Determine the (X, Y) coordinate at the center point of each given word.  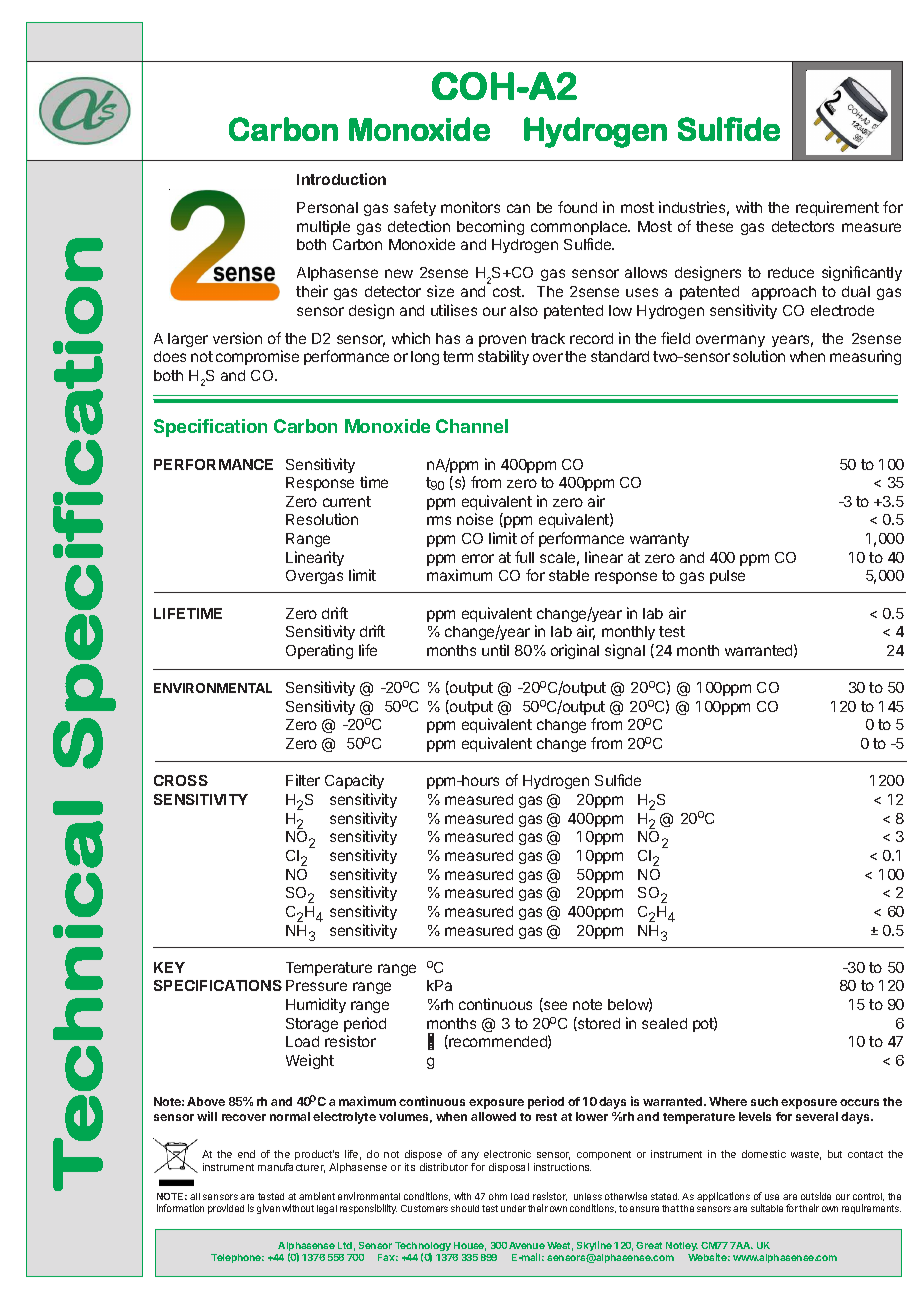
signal (625, 651)
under (513, 1208)
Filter (303, 780)
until (495, 650)
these (714, 226)
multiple (323, 227)
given (268, 1209)
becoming (490, 227)
